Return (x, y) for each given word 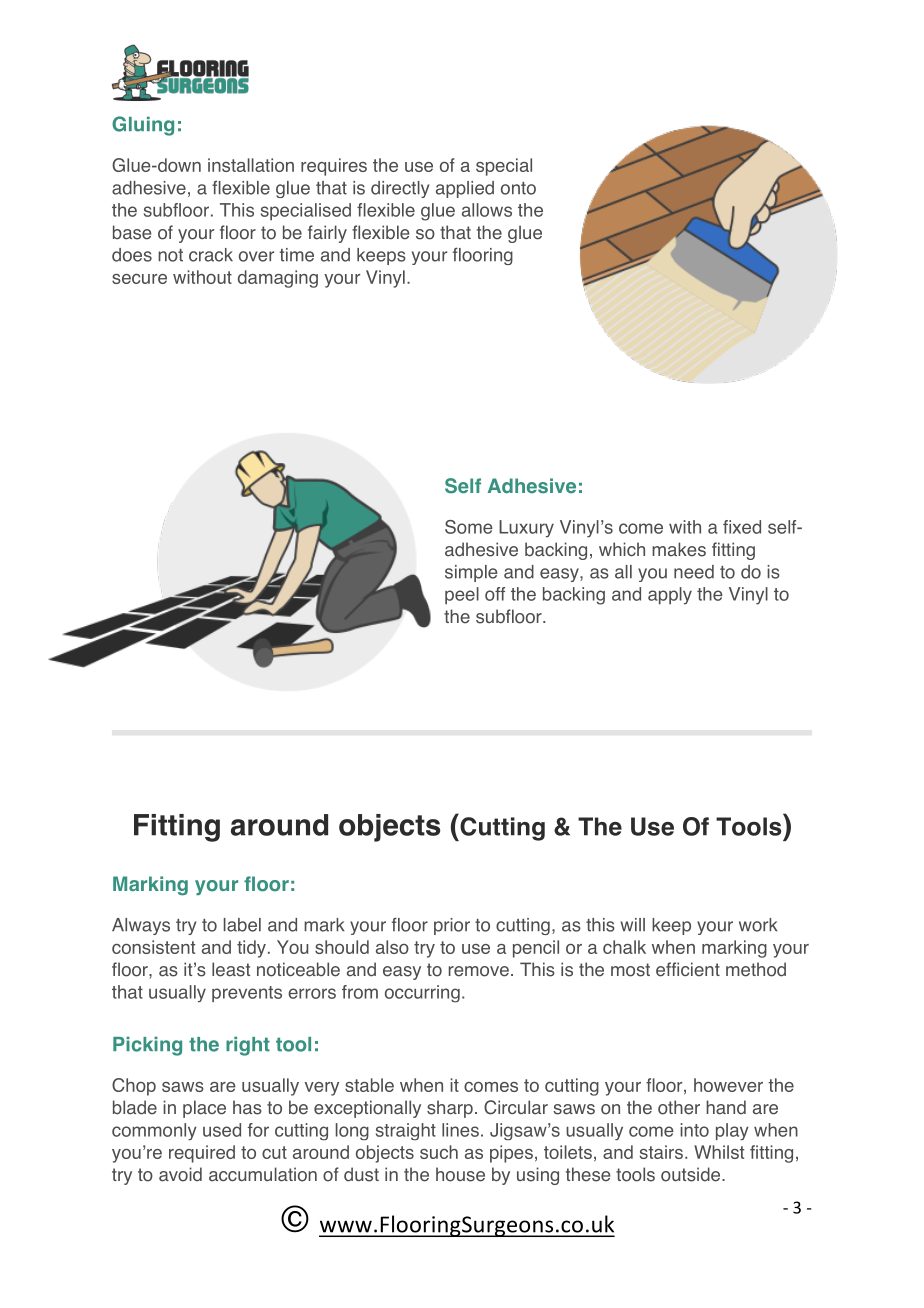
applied (465, 189)
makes (679, 549)
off (495, 594)
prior (452, 926)
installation (251, 165)
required (202, 1154)
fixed (742, 527)
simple (471, 573)
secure (139, 279)
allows (487, 210)
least (231, 969)
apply (670, 596)
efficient (688, 969)
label (242, 925)
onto (518, 188)
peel (462, 596)
